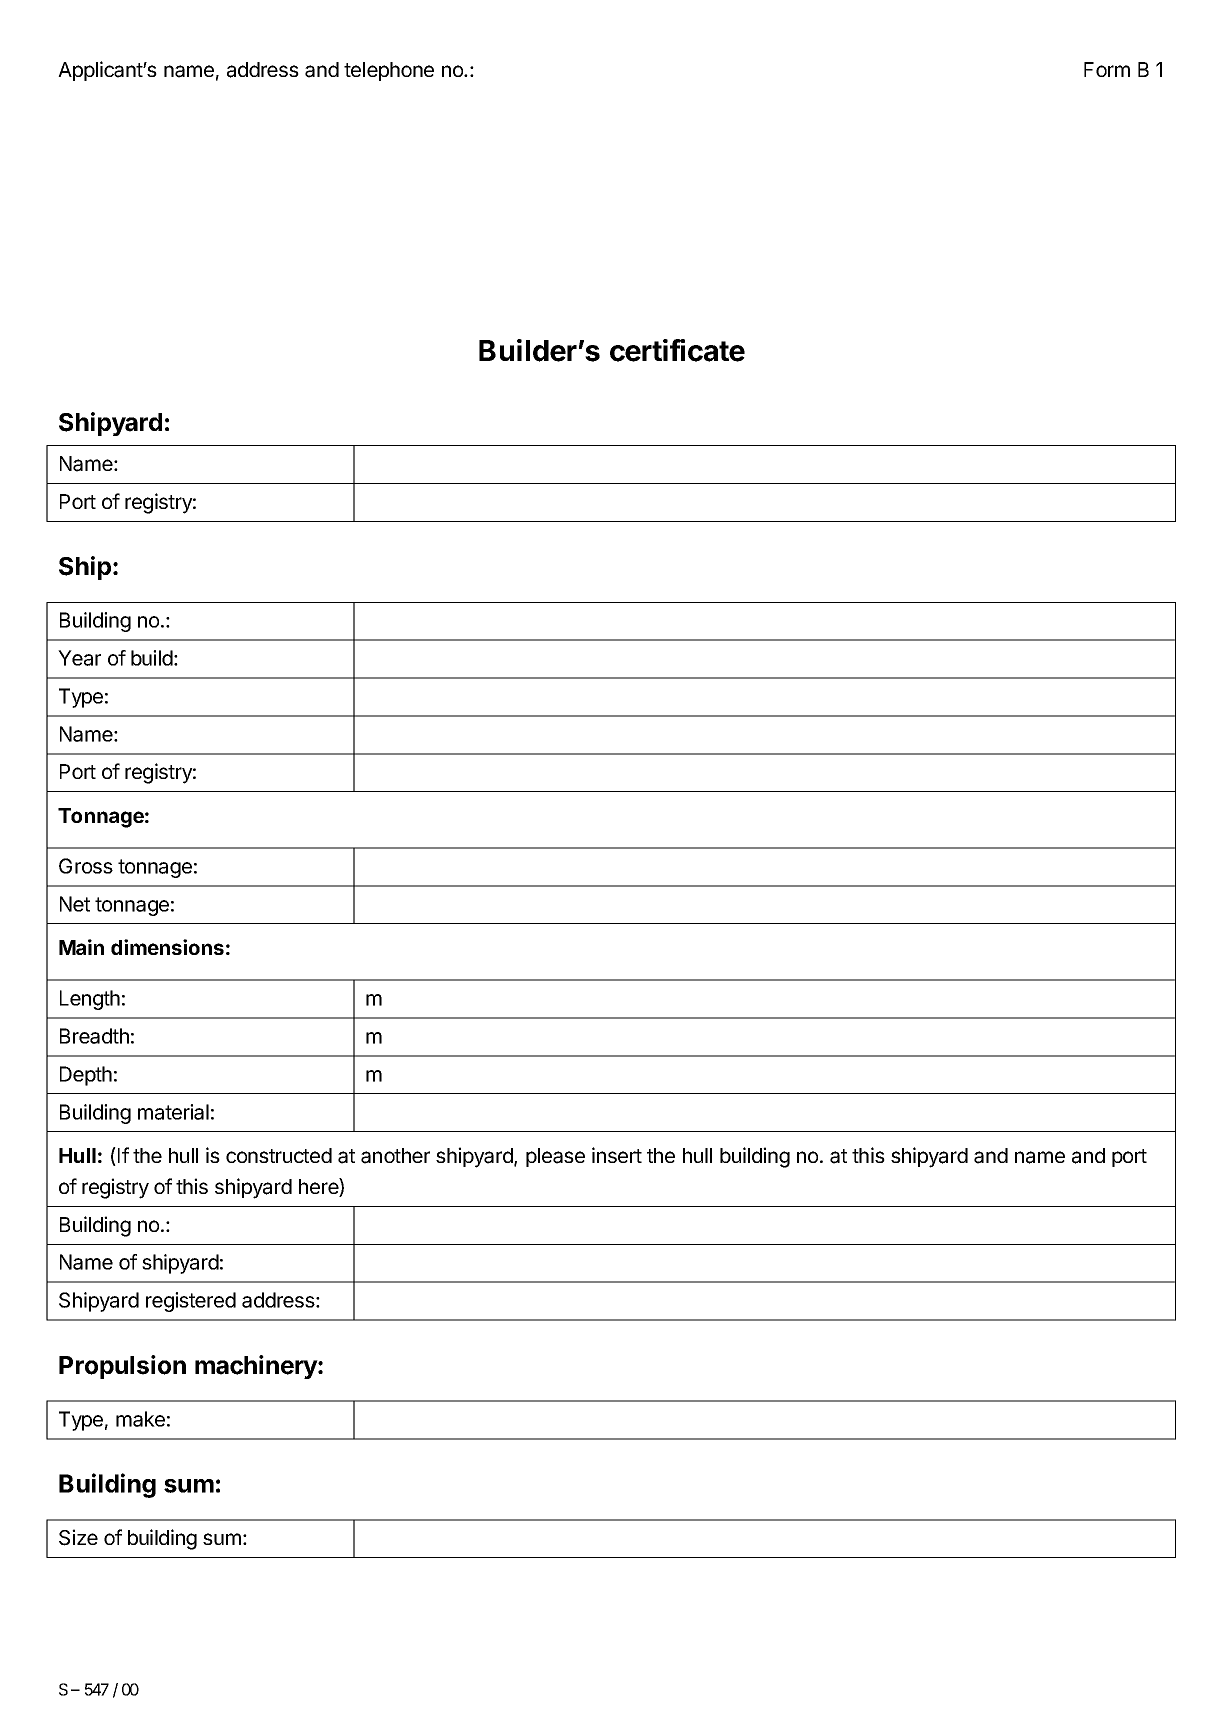 This page has width=1223, height=1729. What do you see at coordinates (173, 1112) in the page?
I see `material` at bounding box center [173, 1112].
